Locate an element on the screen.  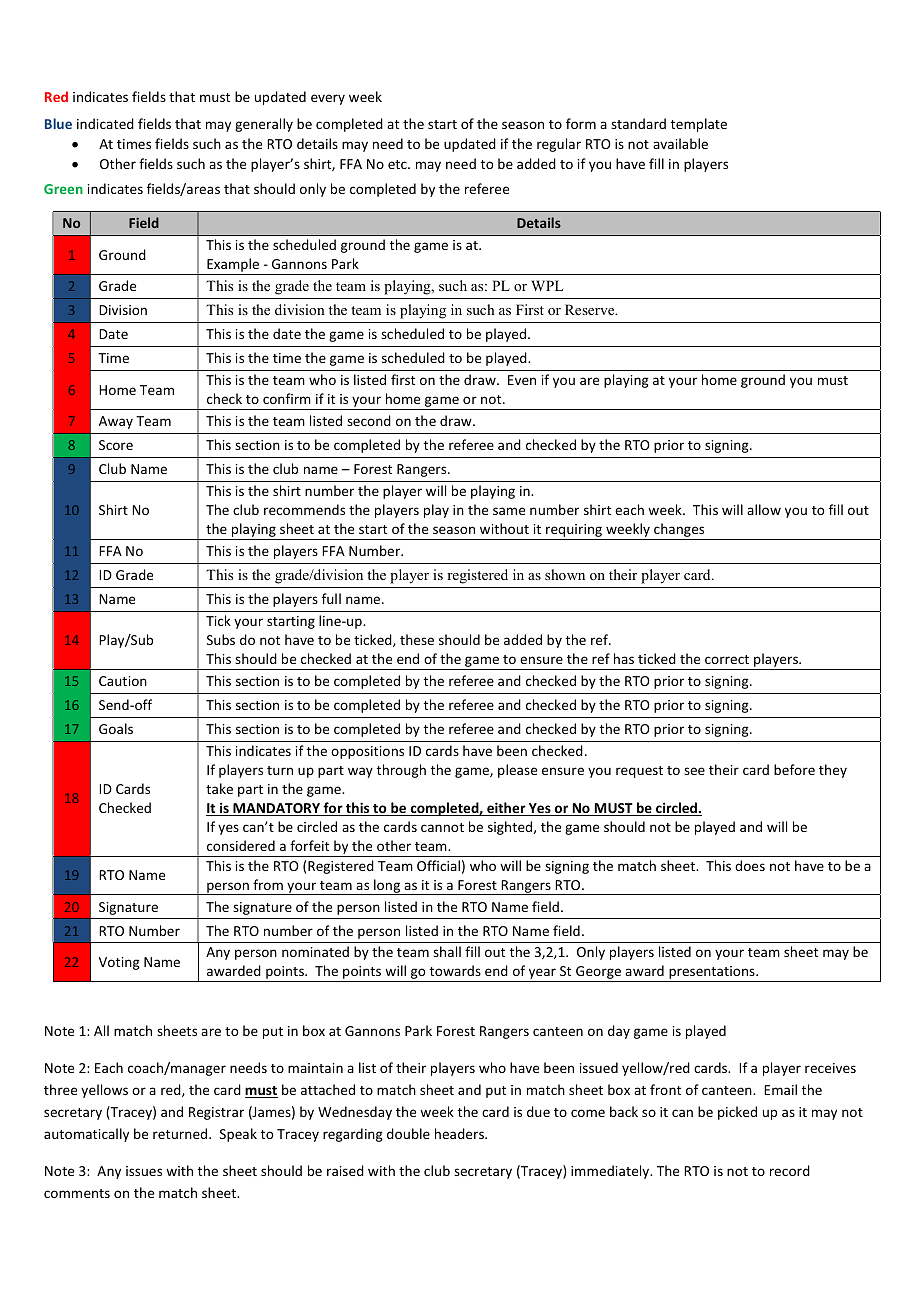
these is located at coordinates (417, 639).
